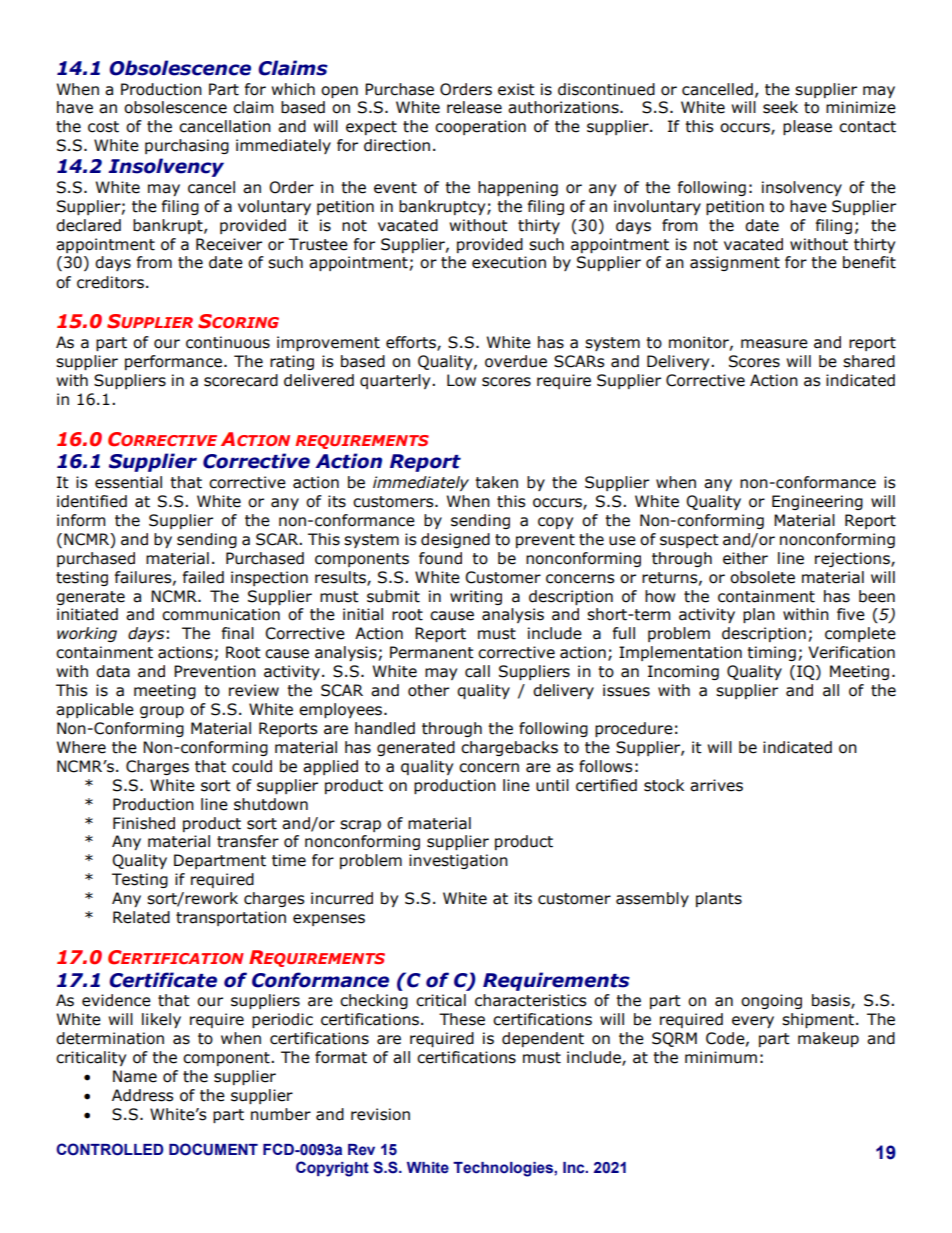 This document has height=1233, width=952. What do you see at coordinates (780, 107) in the document?
I see `seek` at bounding box center [780, 107].
